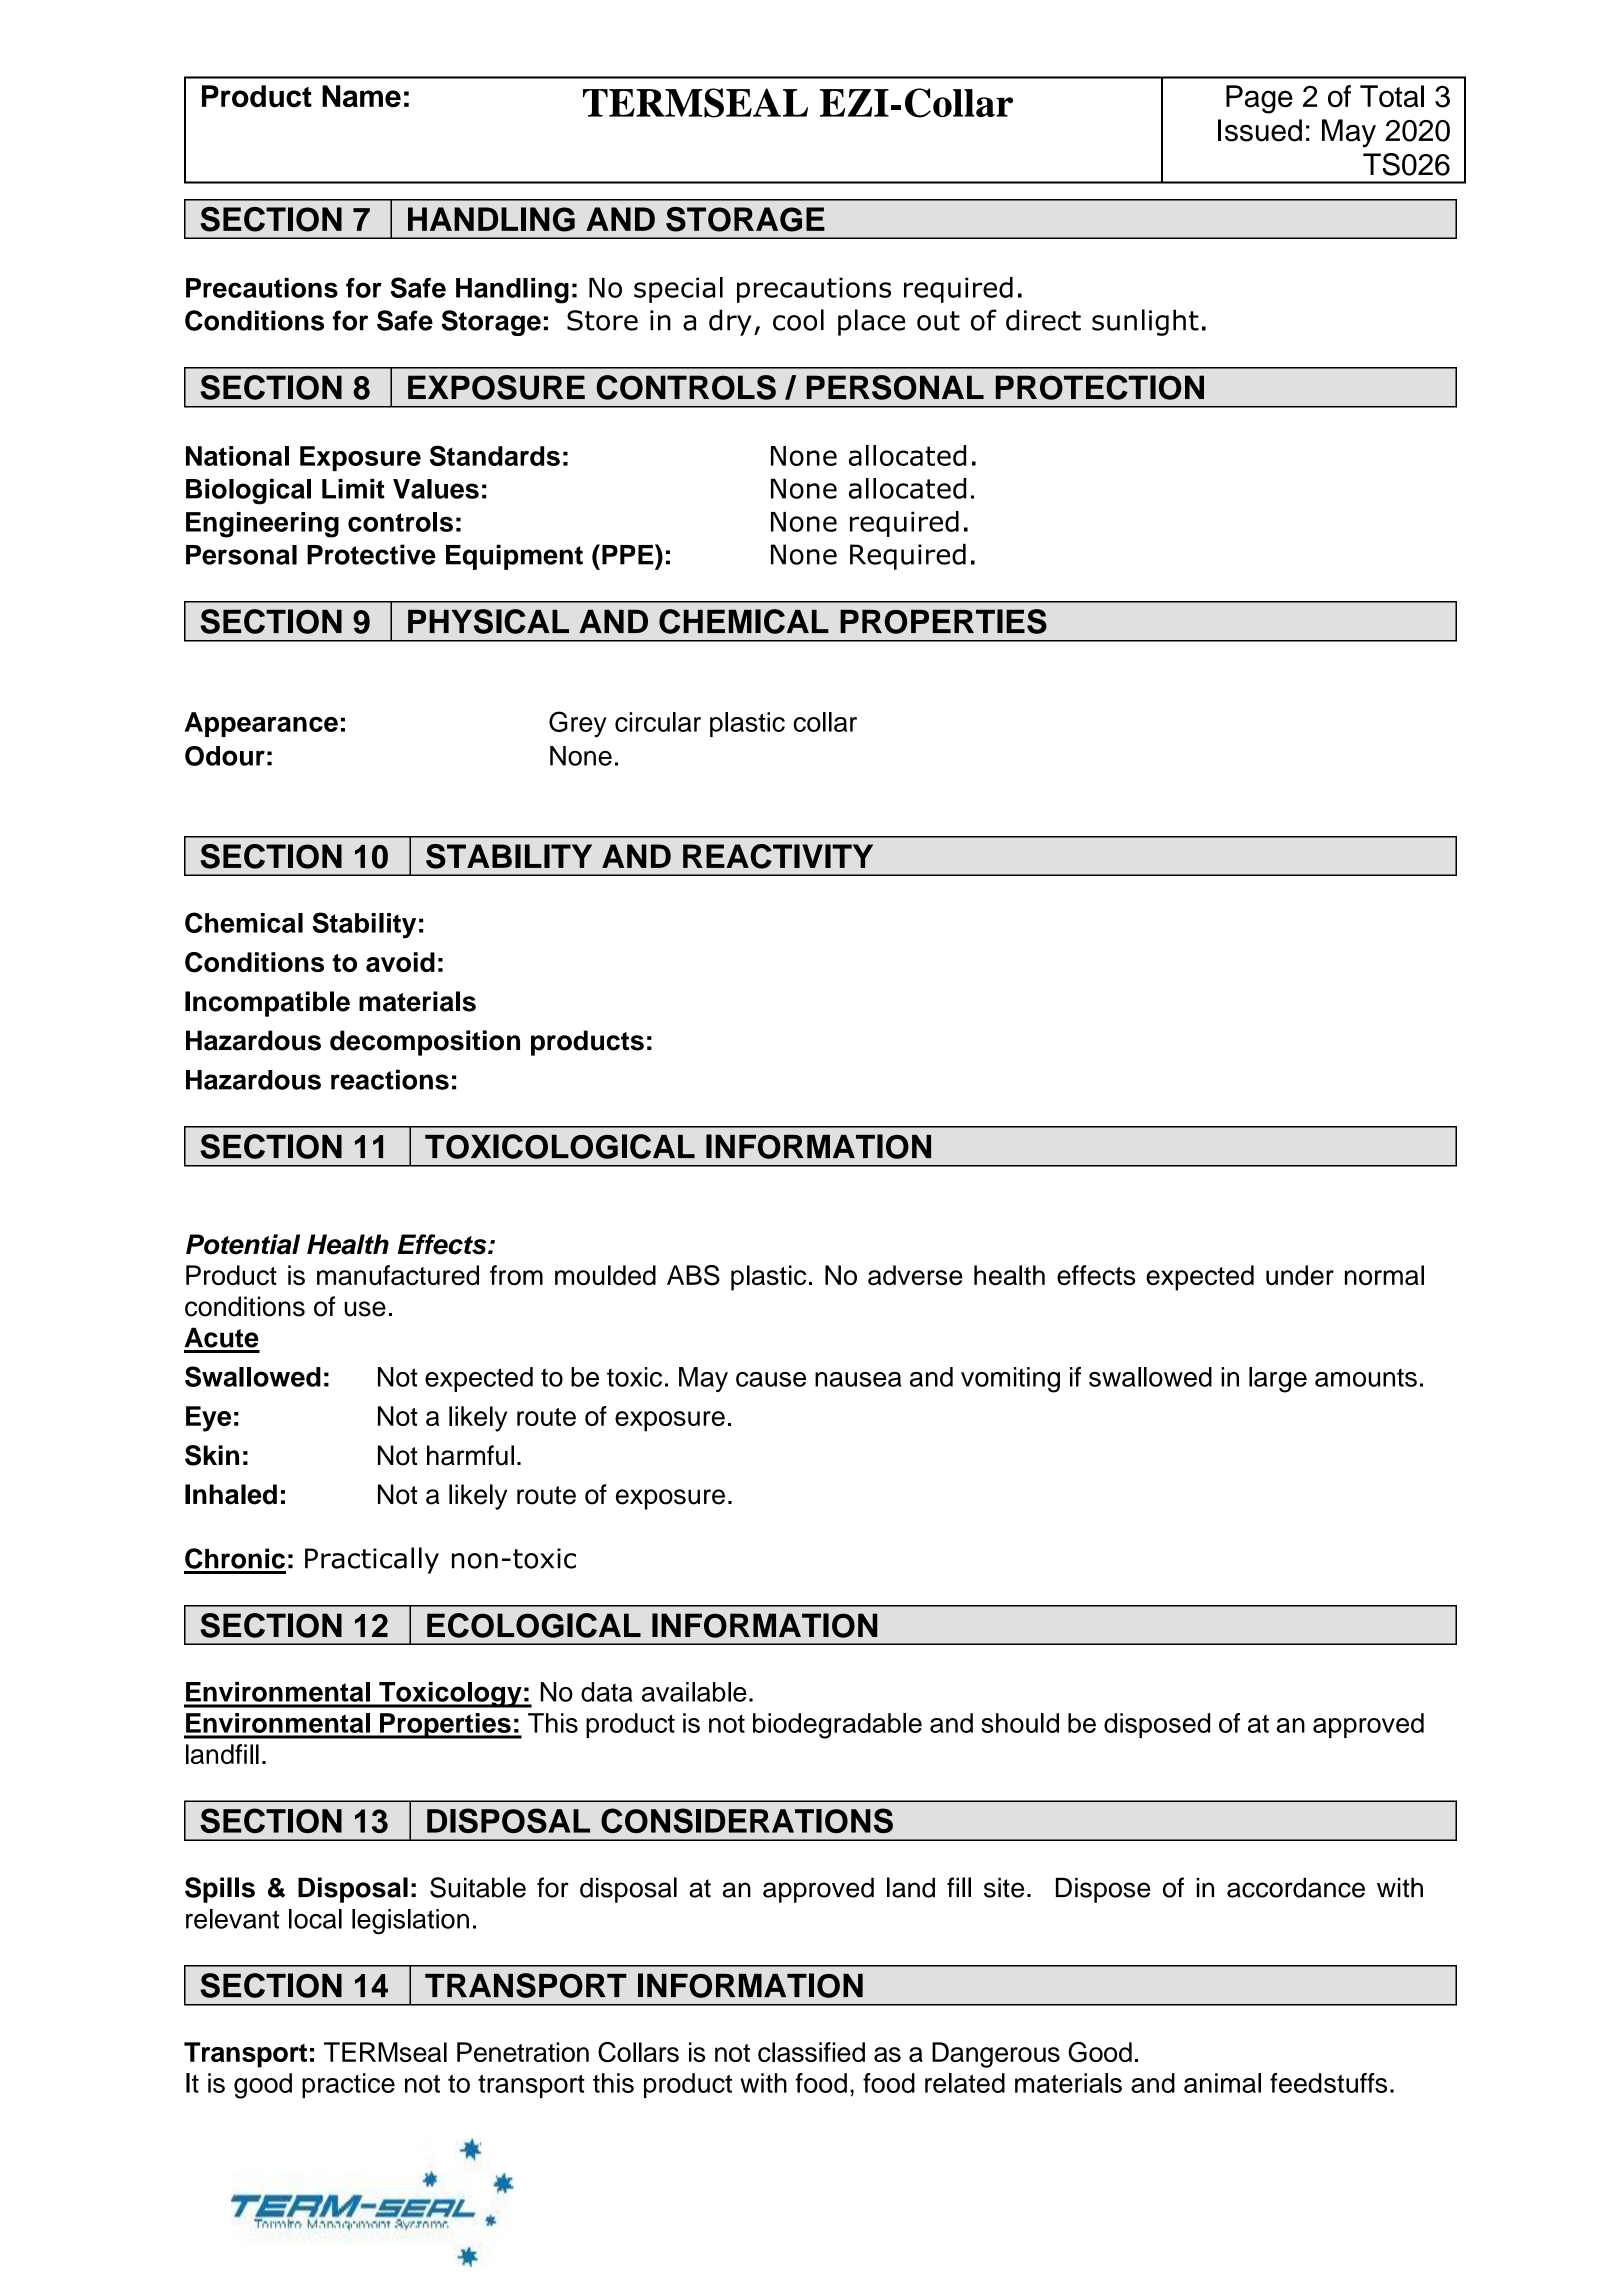 The width and height of the screenshot is (1610, 2278). Describe the element at coordinates (400, 962) in the screenshot. I see `avoid` at that location.
